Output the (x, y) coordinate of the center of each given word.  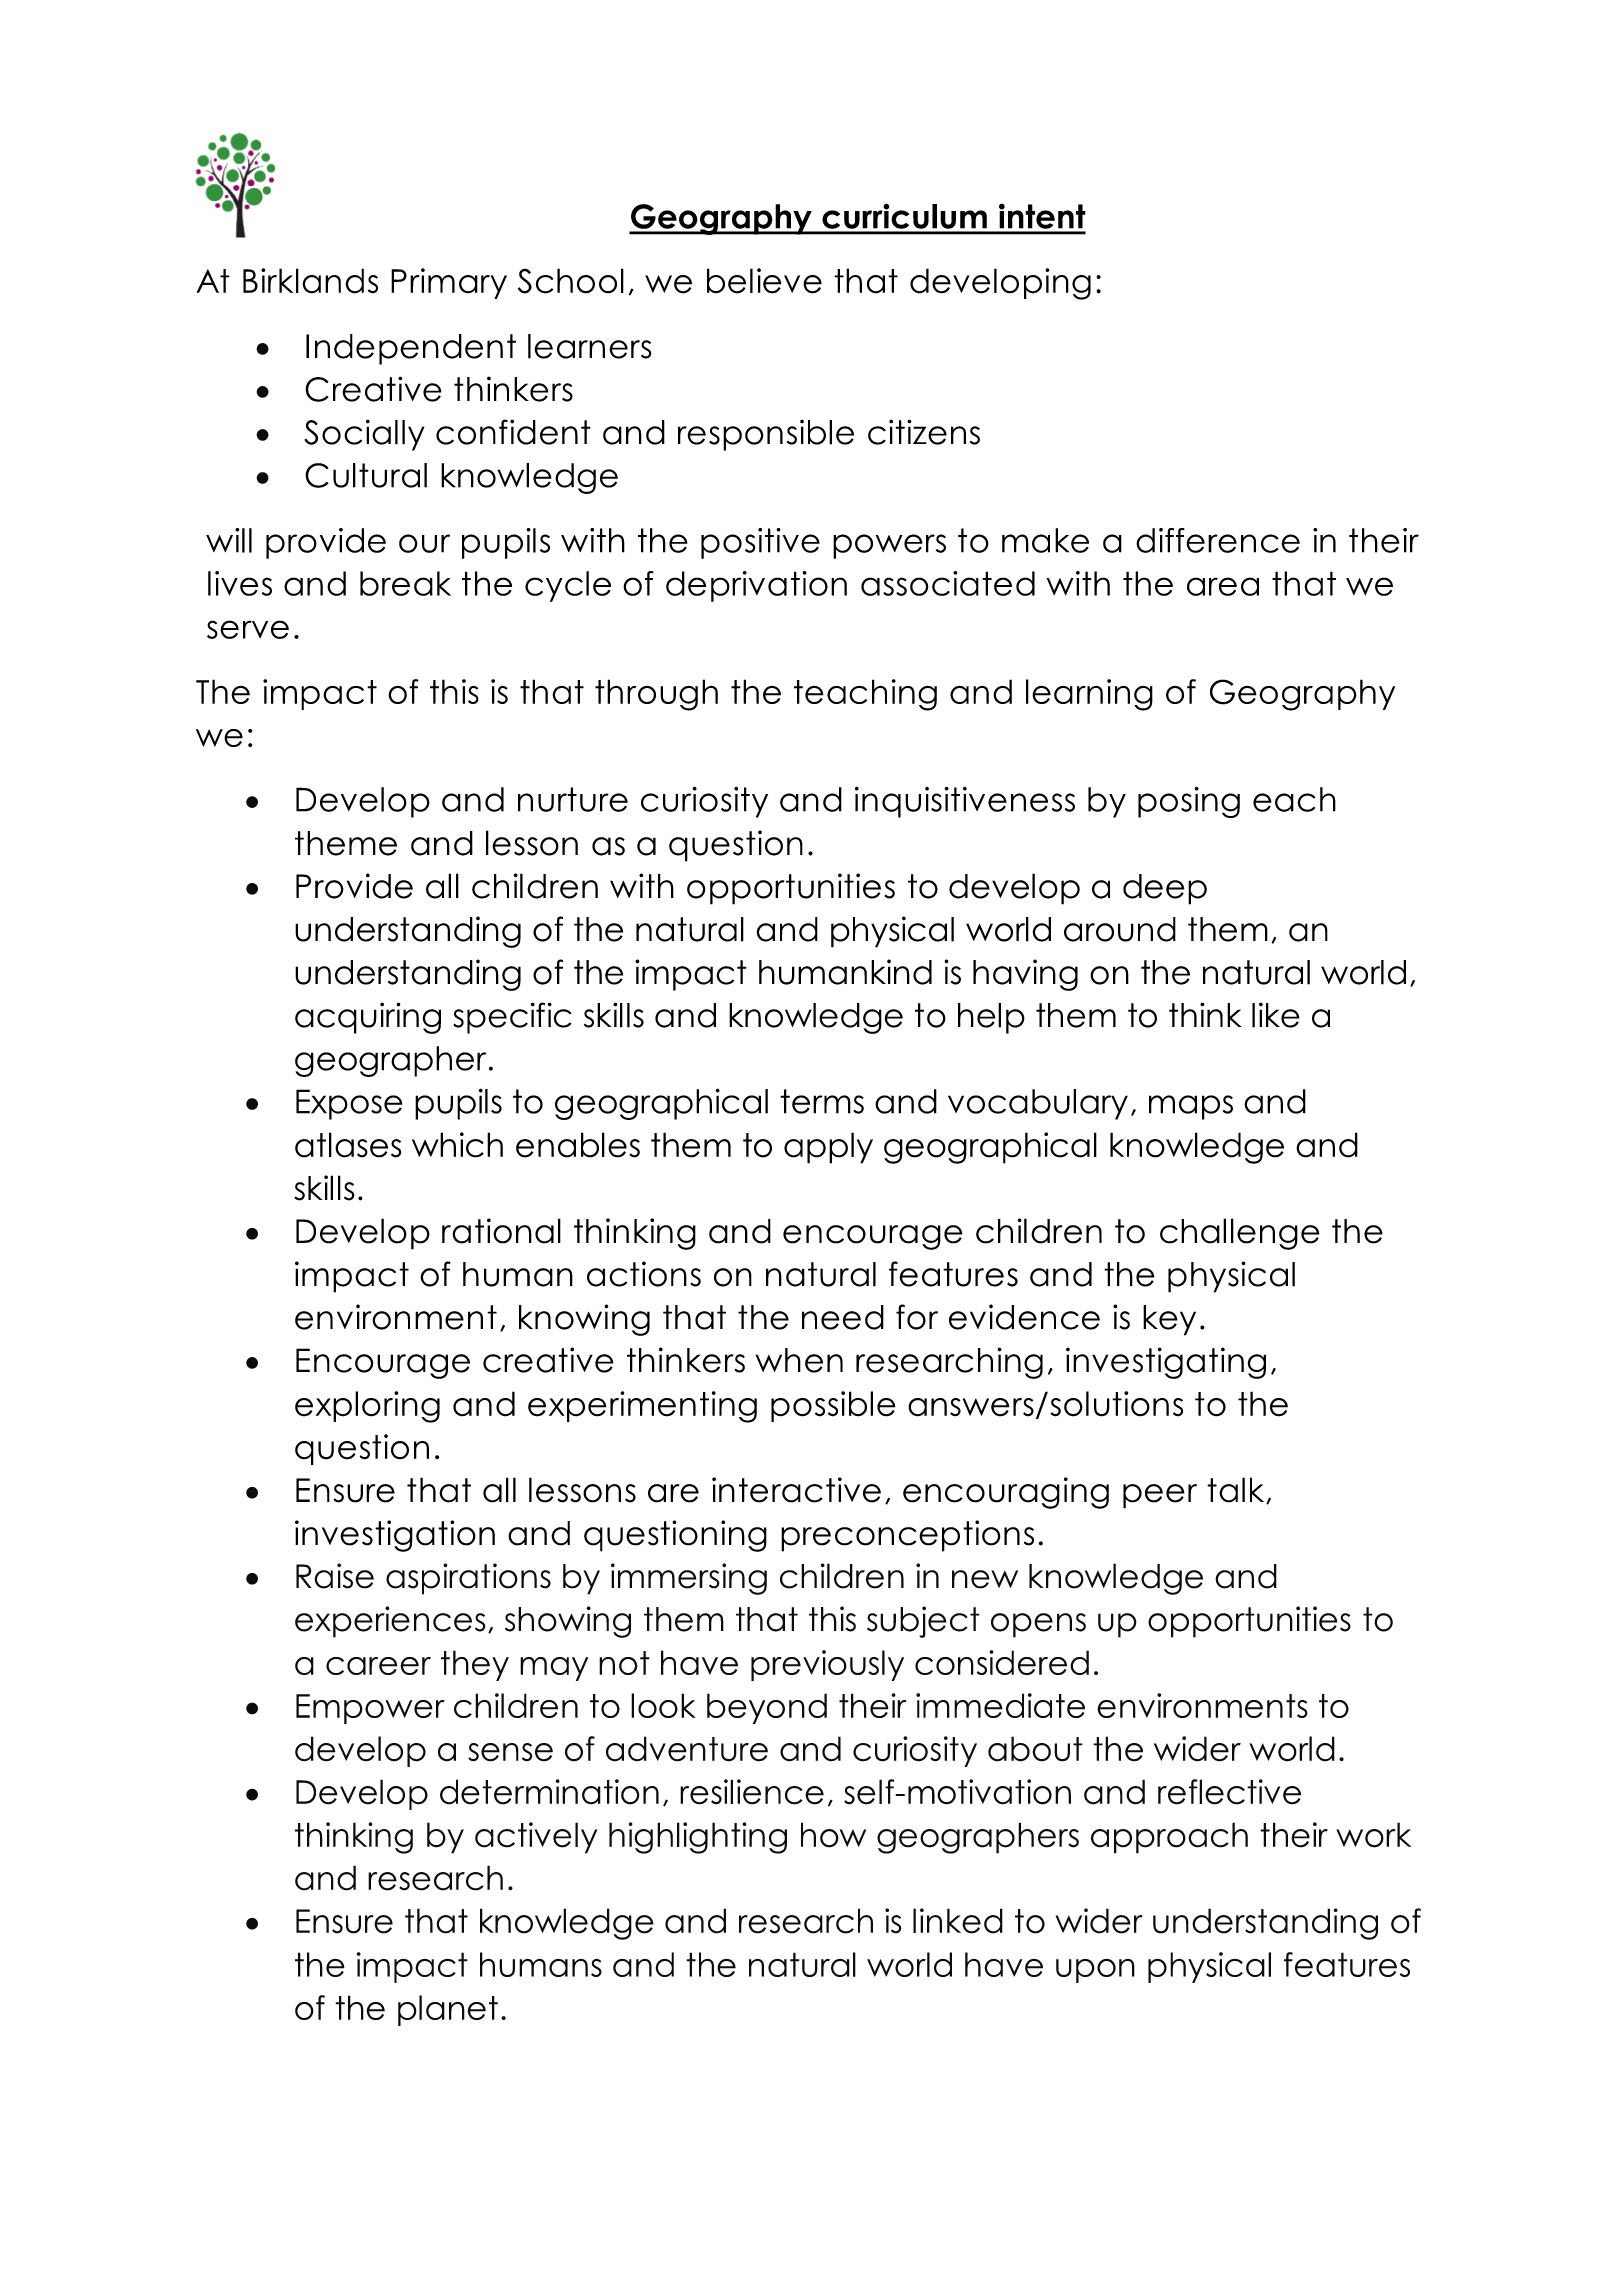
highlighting (698, 1838)
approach (1169, 1838)
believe (764, 281)
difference (1218, 540)
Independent (411, 349)
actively (536, 1838)
